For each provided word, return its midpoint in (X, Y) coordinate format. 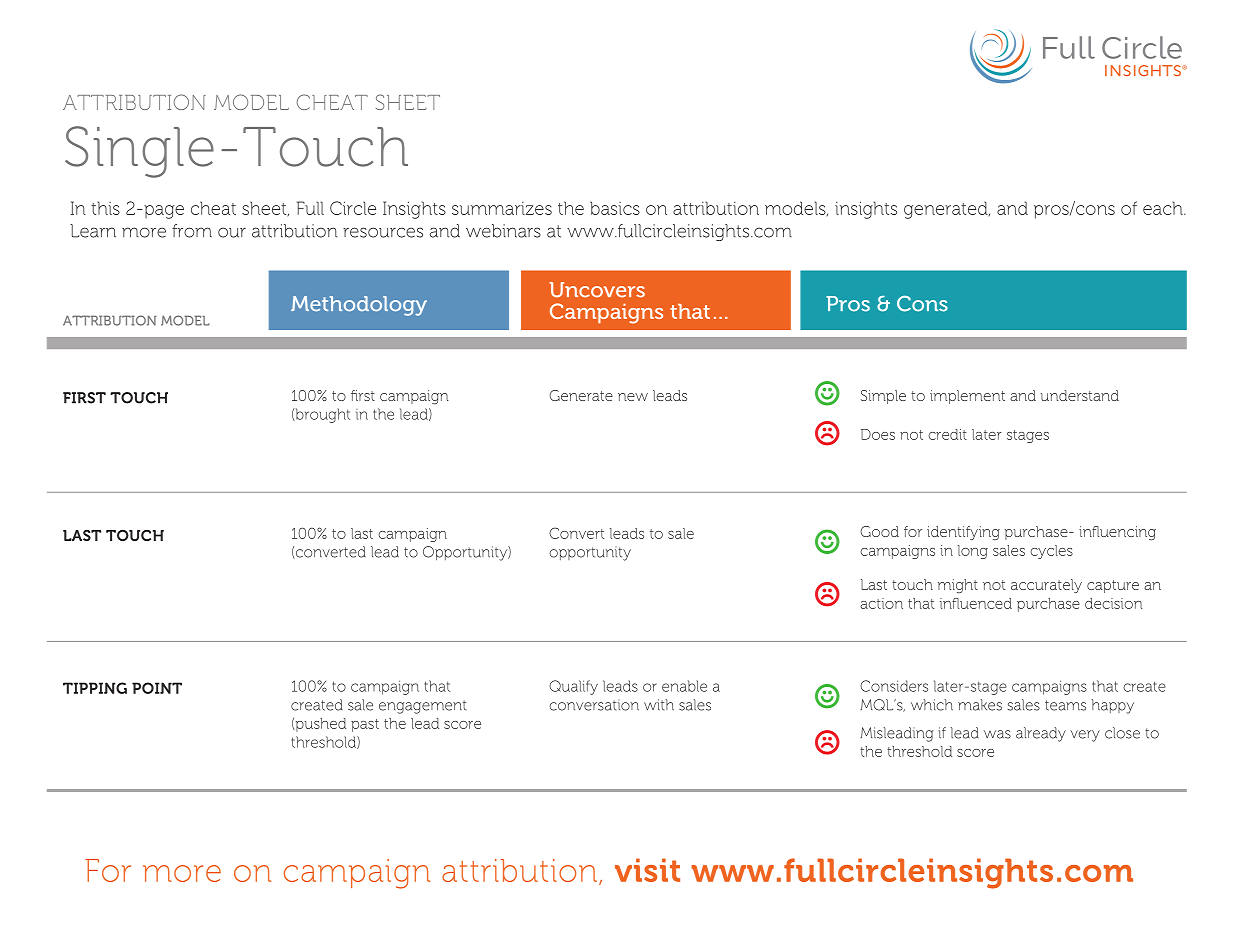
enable (684, 686)
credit (947, 434)
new (633, 397)
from (192, 231)
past (365, 725)
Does (878, 434)
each (1164, 208)
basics (615, 208)
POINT (157, 688)
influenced (976, 603)
